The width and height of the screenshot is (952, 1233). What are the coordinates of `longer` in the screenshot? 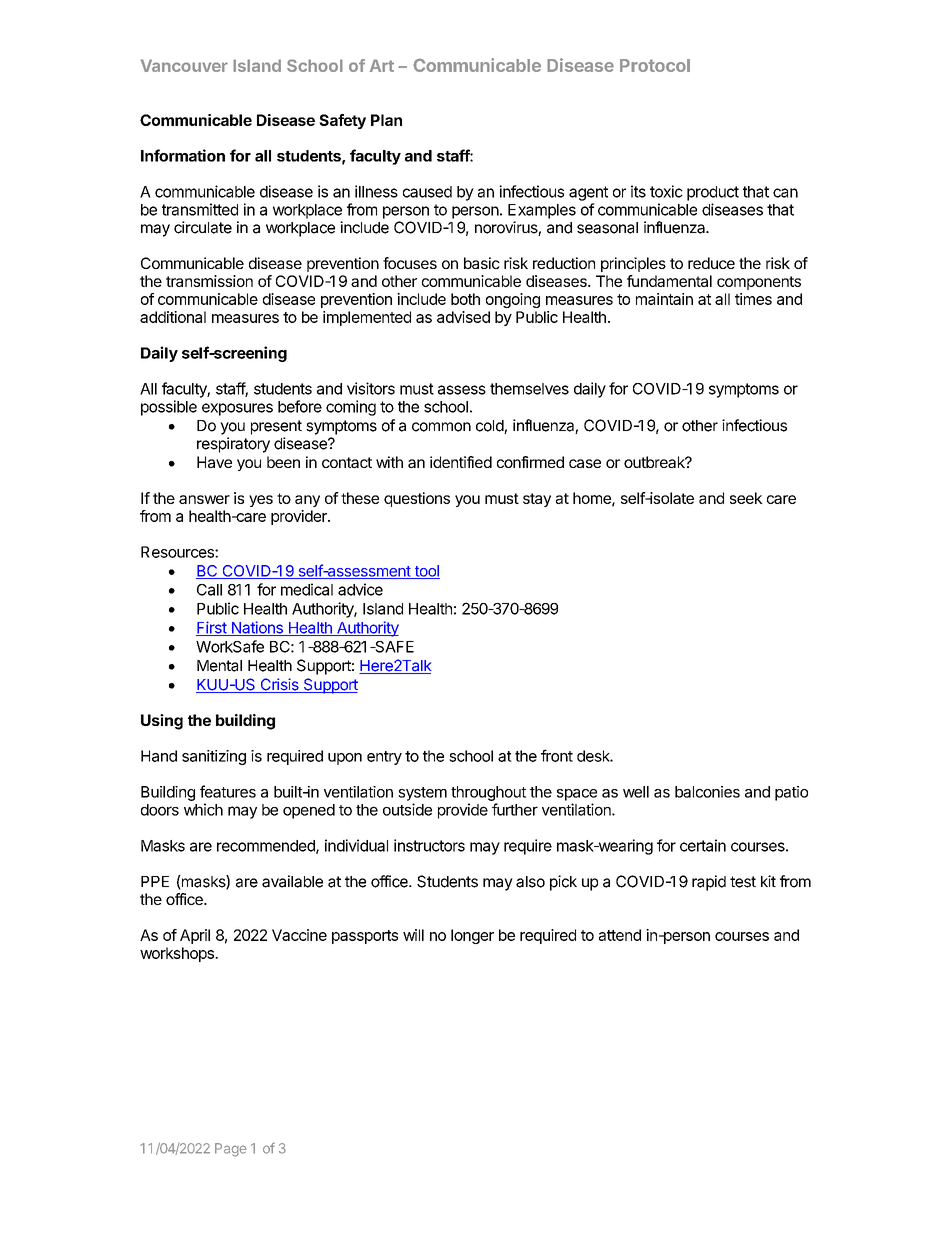 It's located at (472, 936).
